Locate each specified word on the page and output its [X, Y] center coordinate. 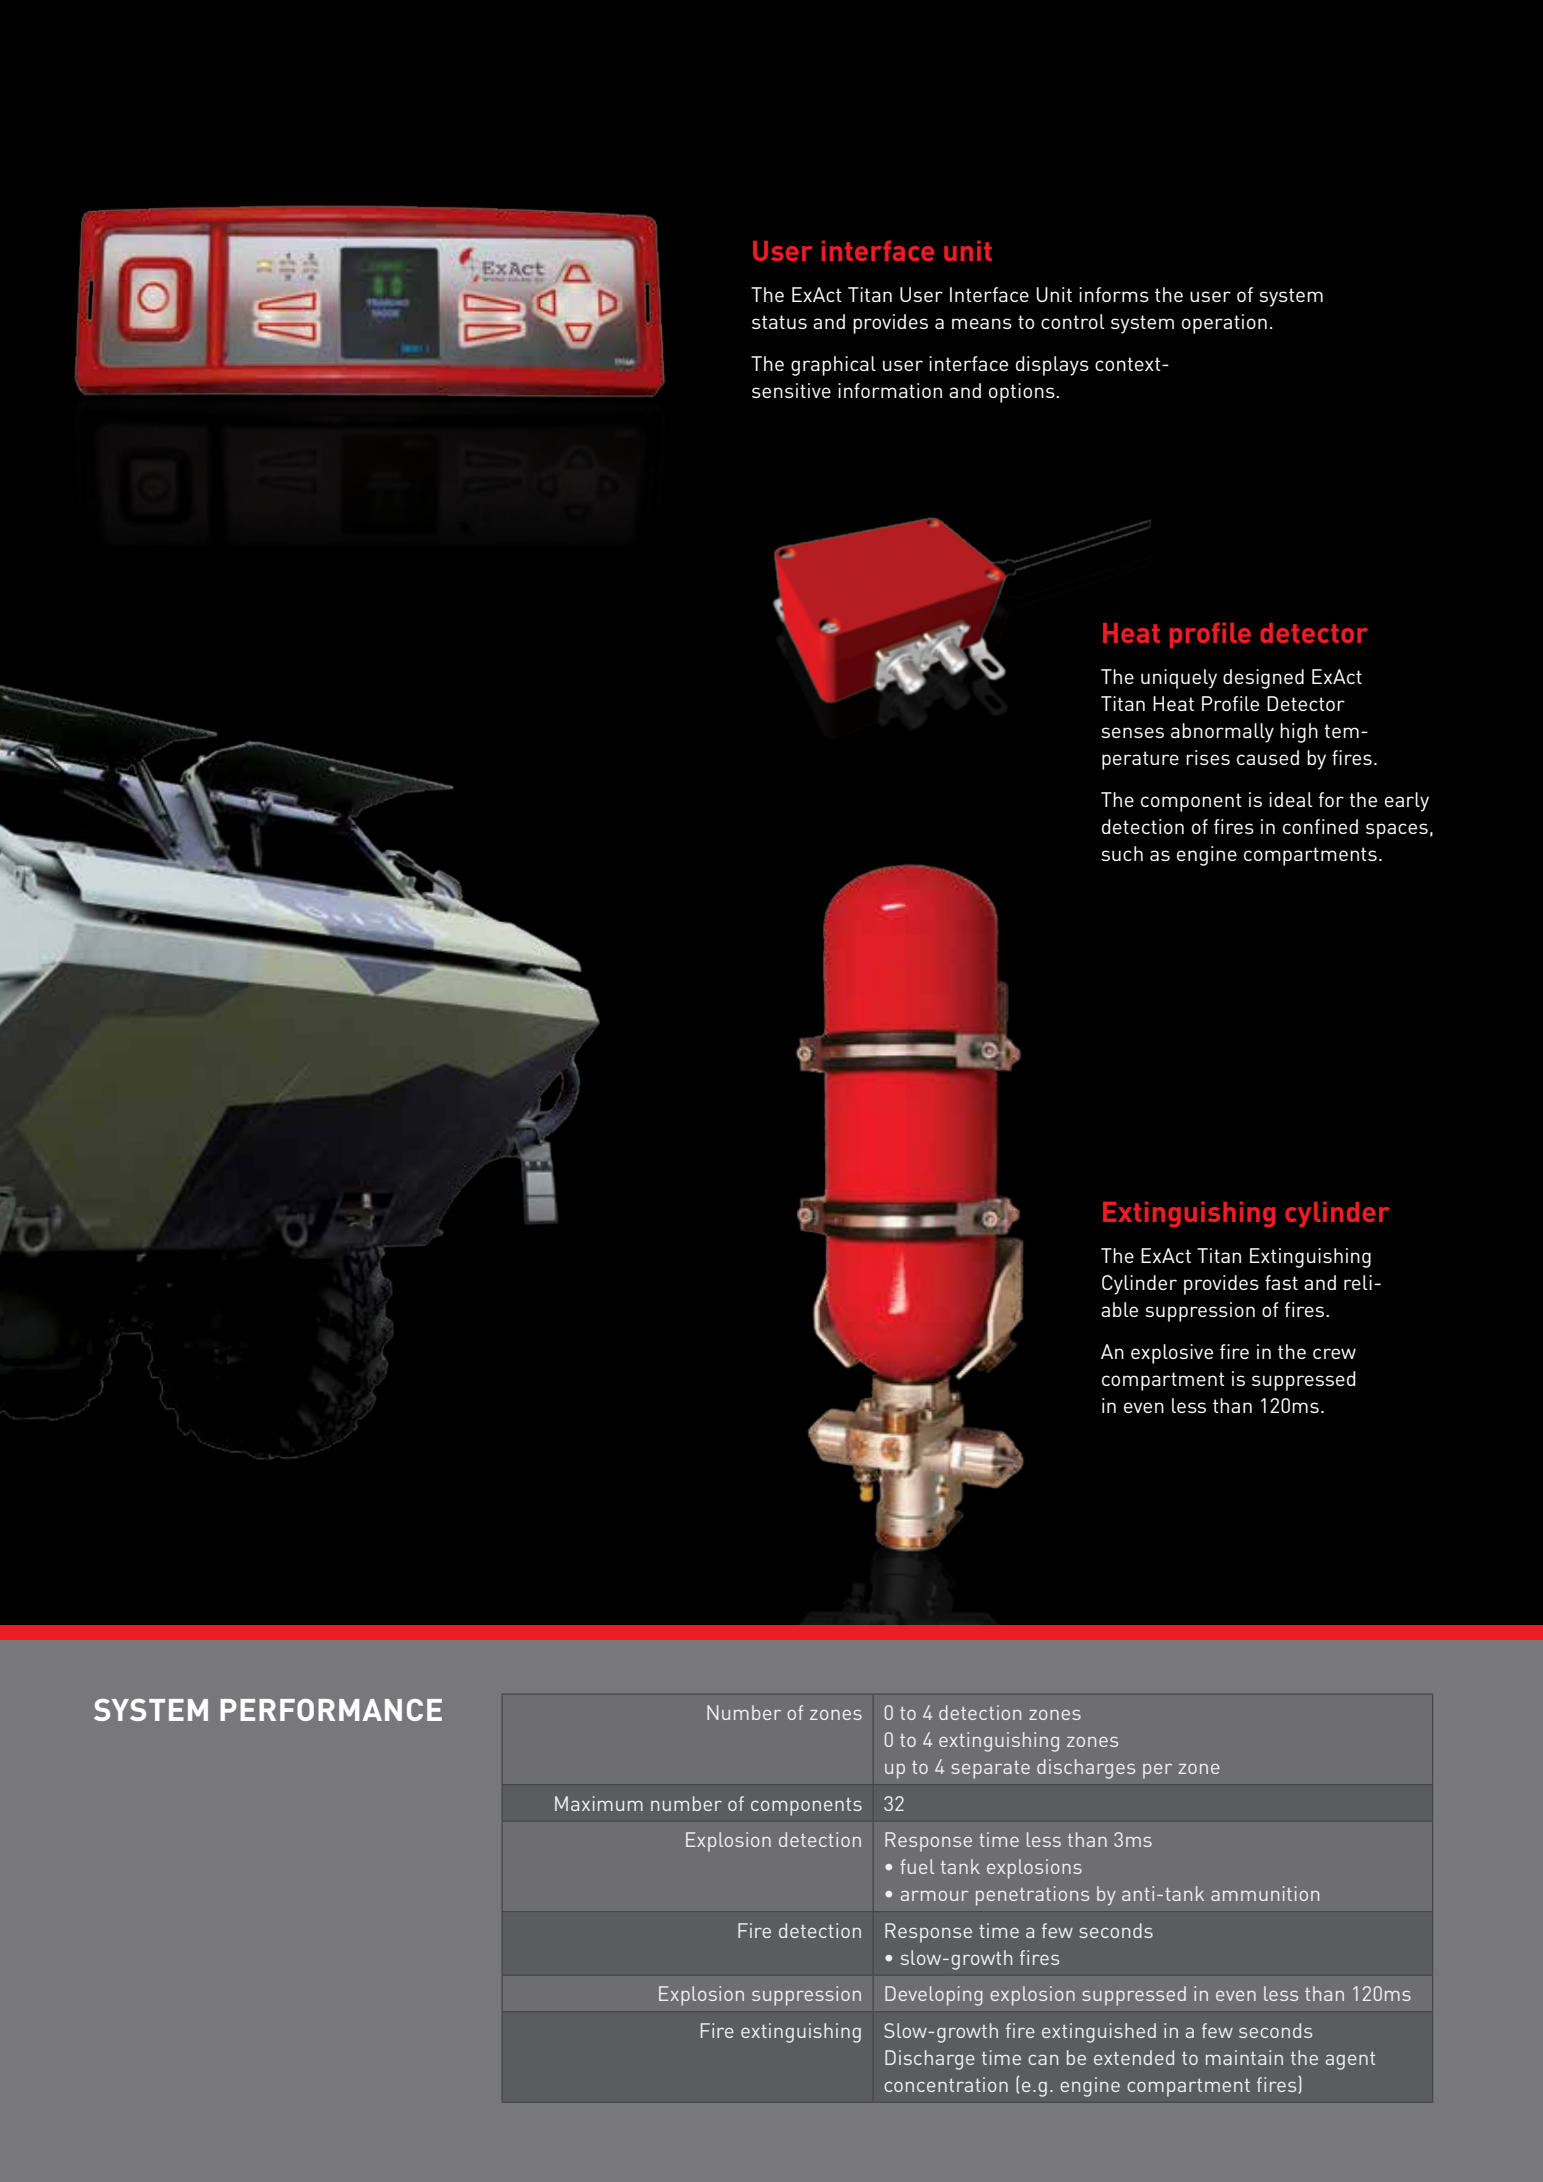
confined [1320, 826]
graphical [833, 366]
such [1122, 853]
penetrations [1032, 1896]
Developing [934, 1996]
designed [1263, 679]
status [779, 322]
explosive [1172, 1354]
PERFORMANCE [331, 1710]
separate [990, 1770]
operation [1224, 324]
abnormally [1222, 733]
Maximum [599, 1803]
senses [1132, 732]
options [1023, 393]
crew [1334, 1353]
